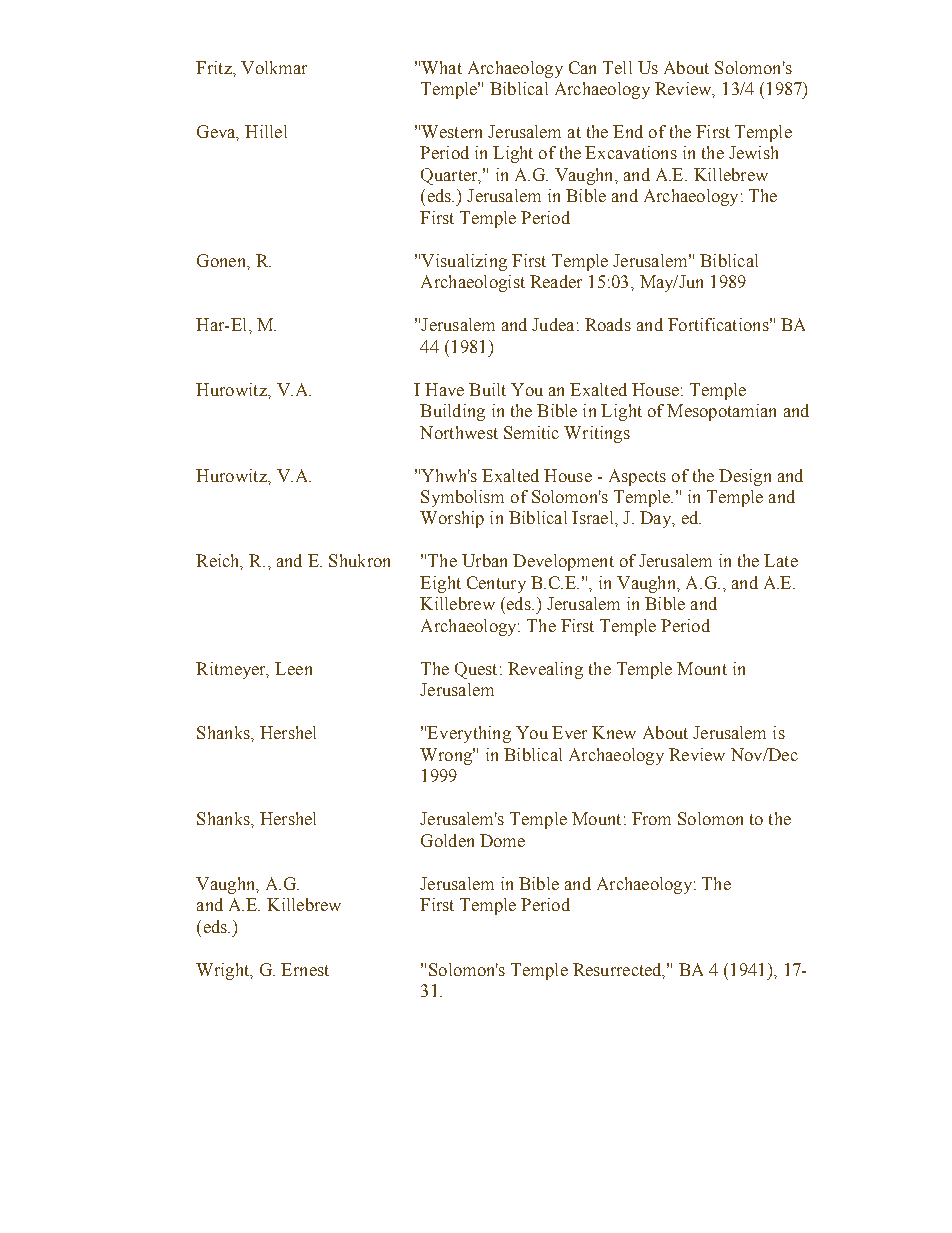  I want to click on From, so click(651, 818).
